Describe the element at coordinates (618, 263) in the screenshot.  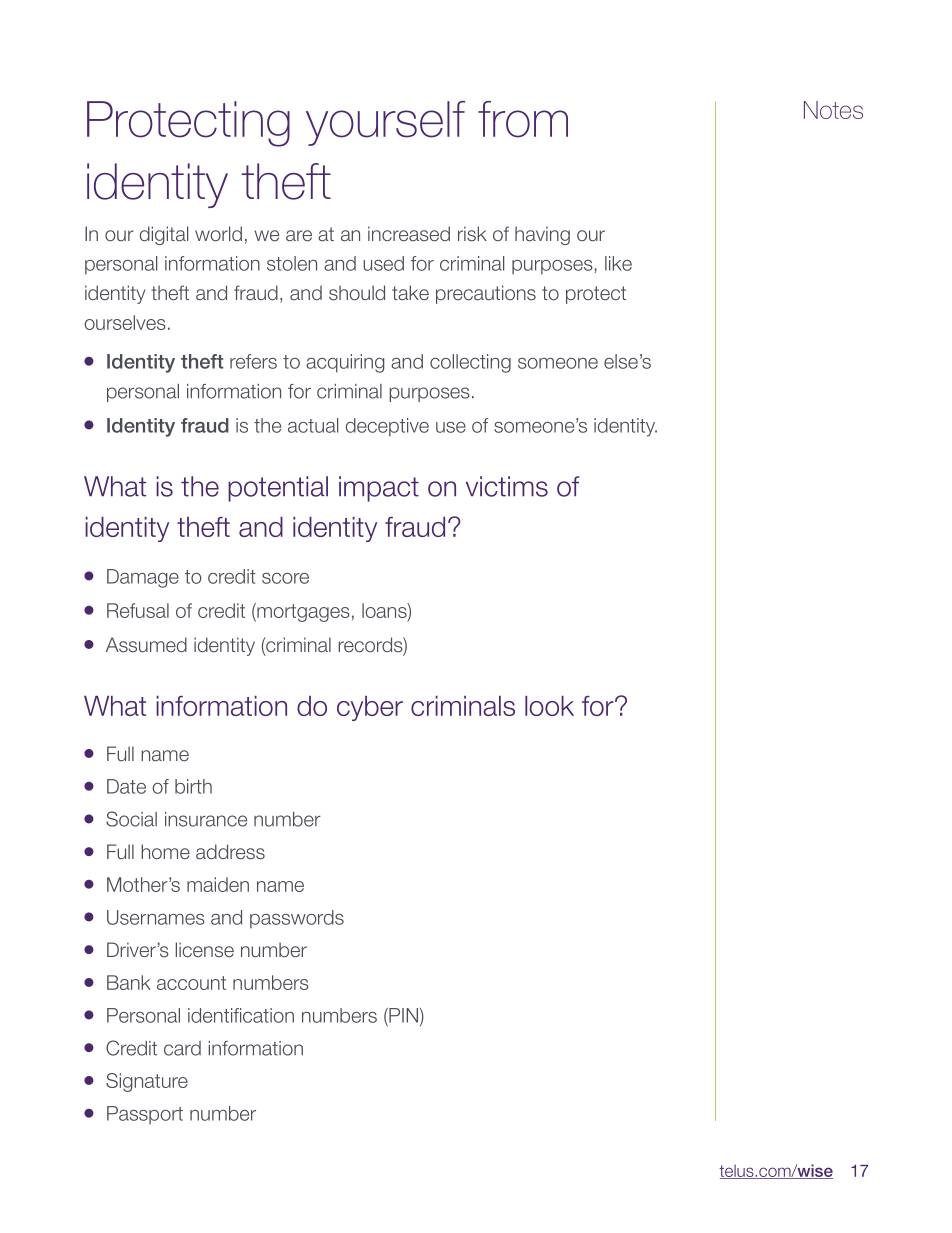
I see `like` at that location.
